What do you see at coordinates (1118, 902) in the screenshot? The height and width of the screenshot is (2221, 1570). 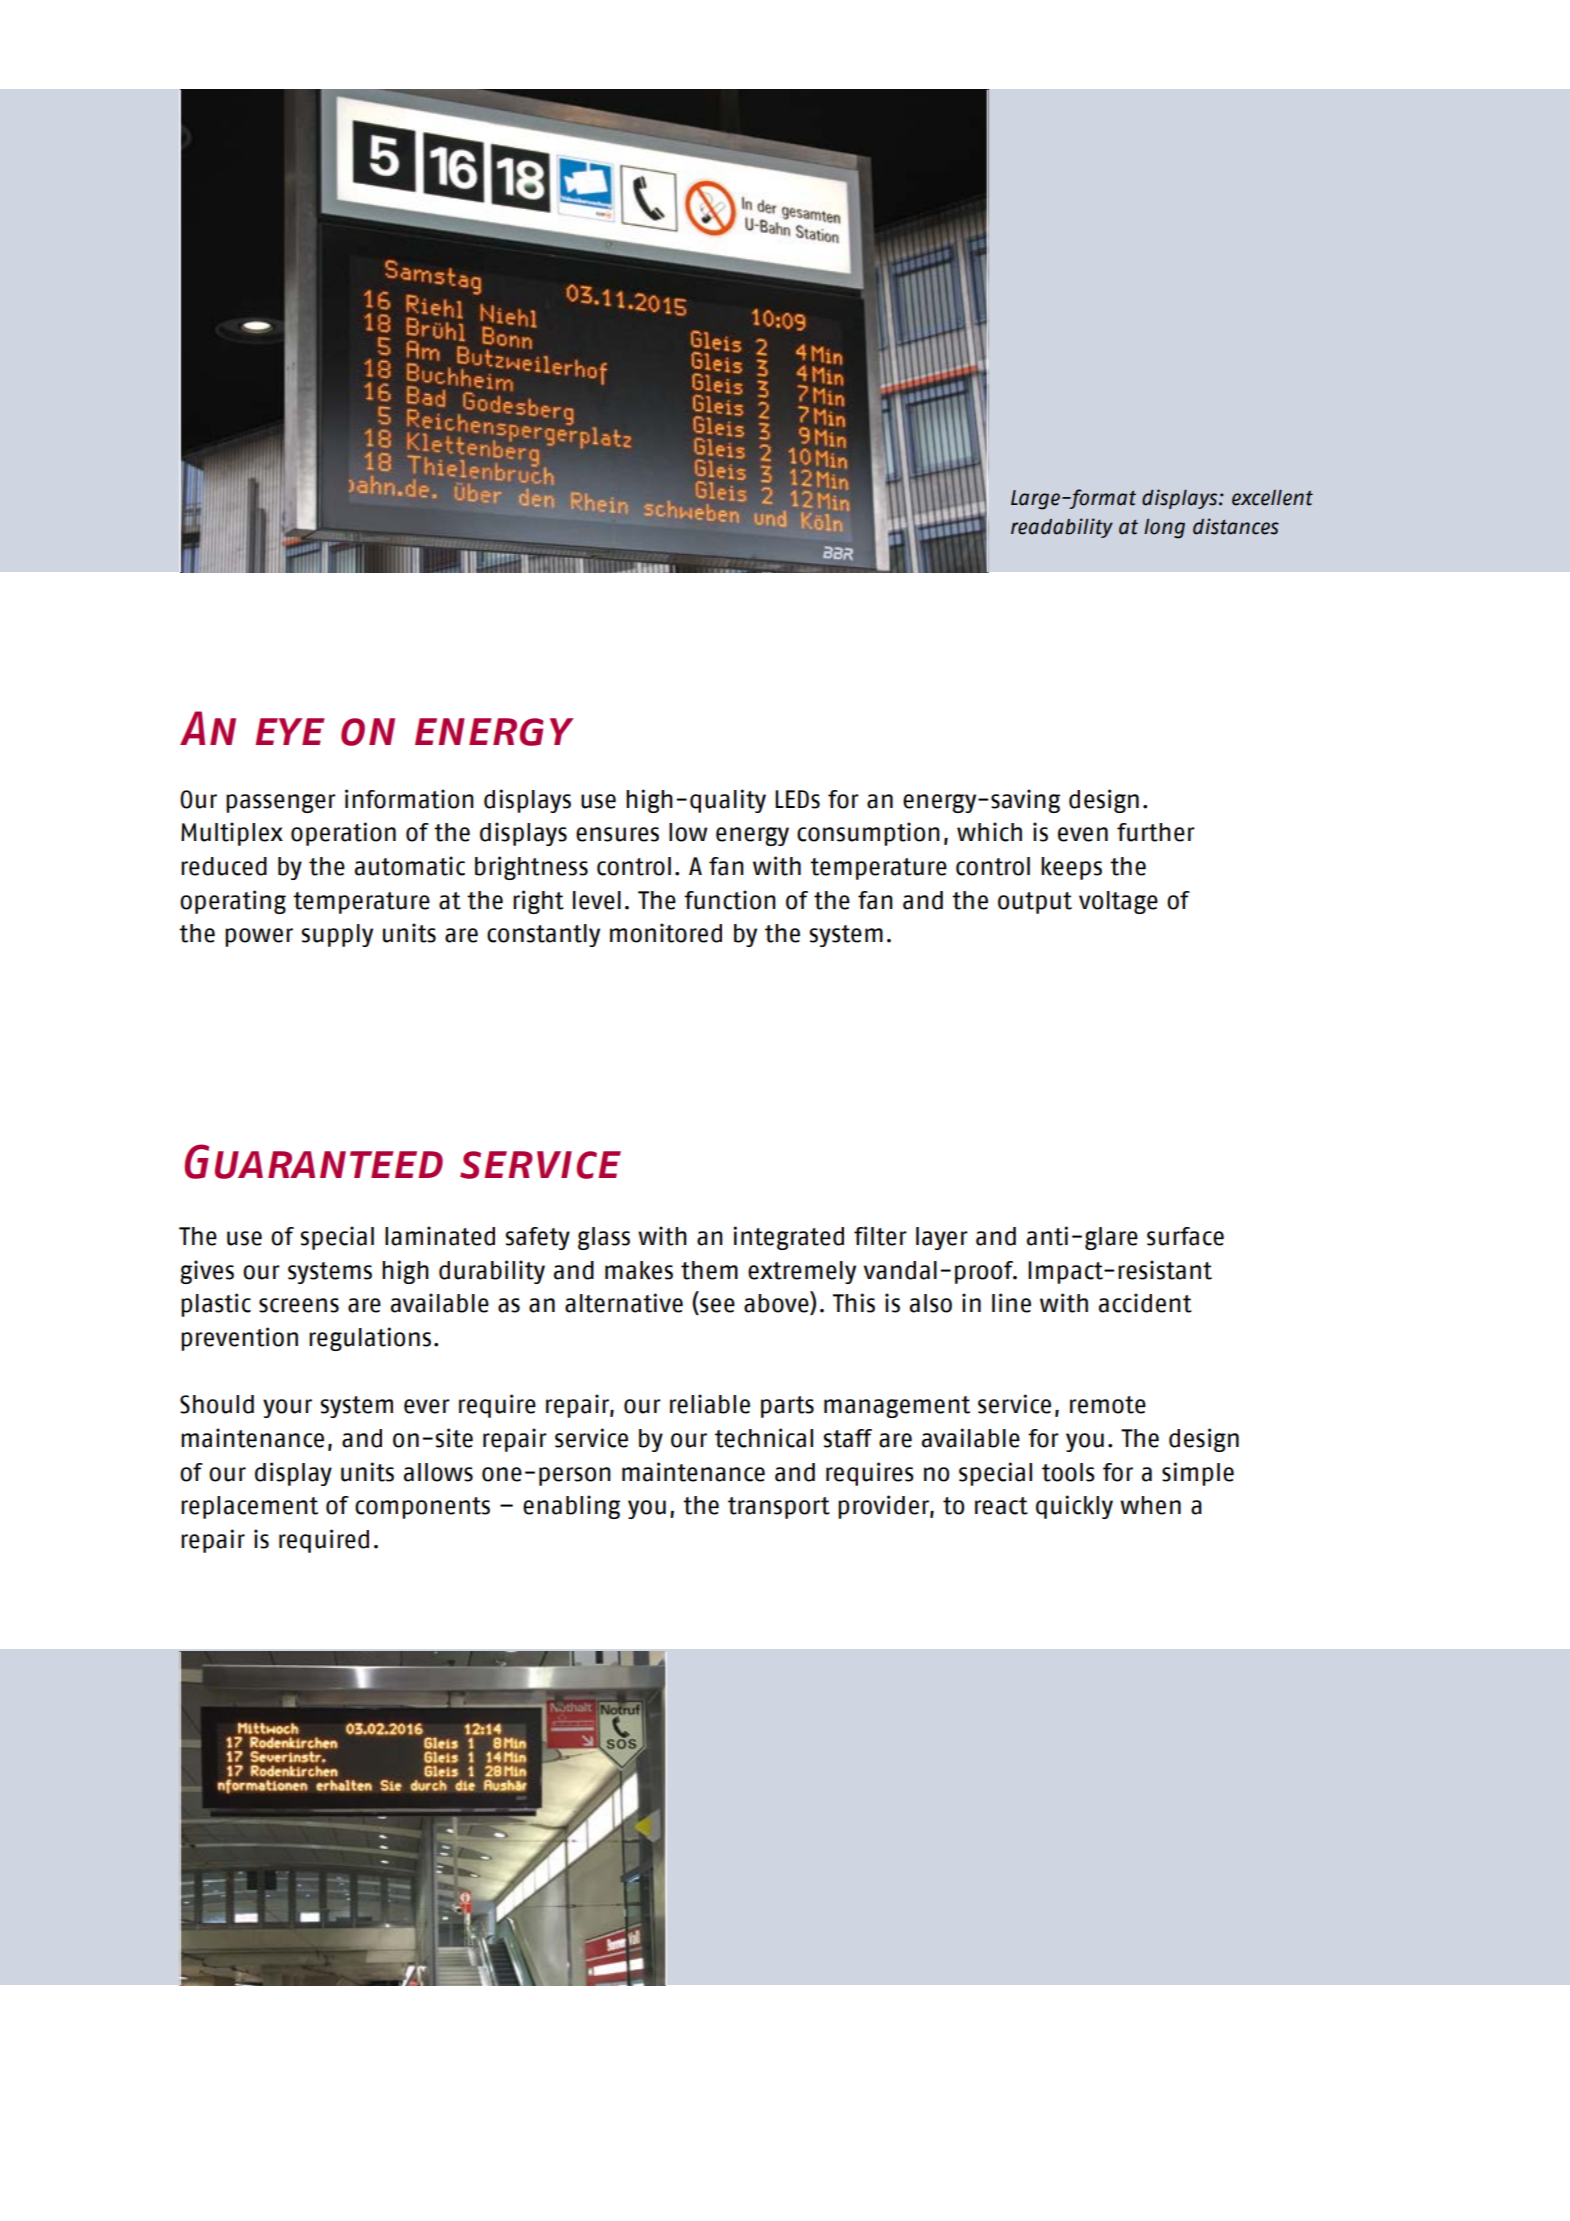 I see `voltage` at bounding box center [1118, 902].
